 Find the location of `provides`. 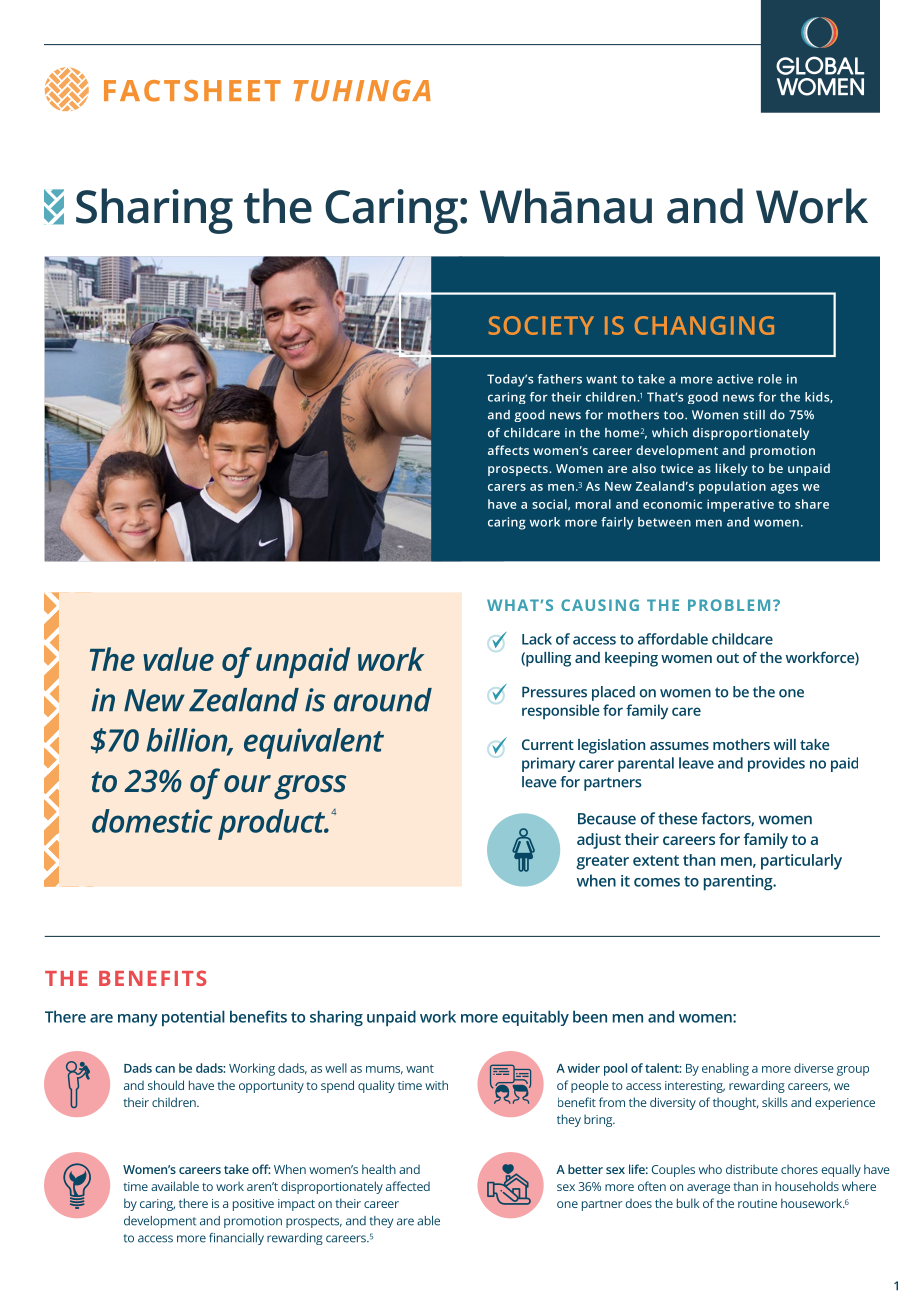

provides is located at coordinates (776, 764).
